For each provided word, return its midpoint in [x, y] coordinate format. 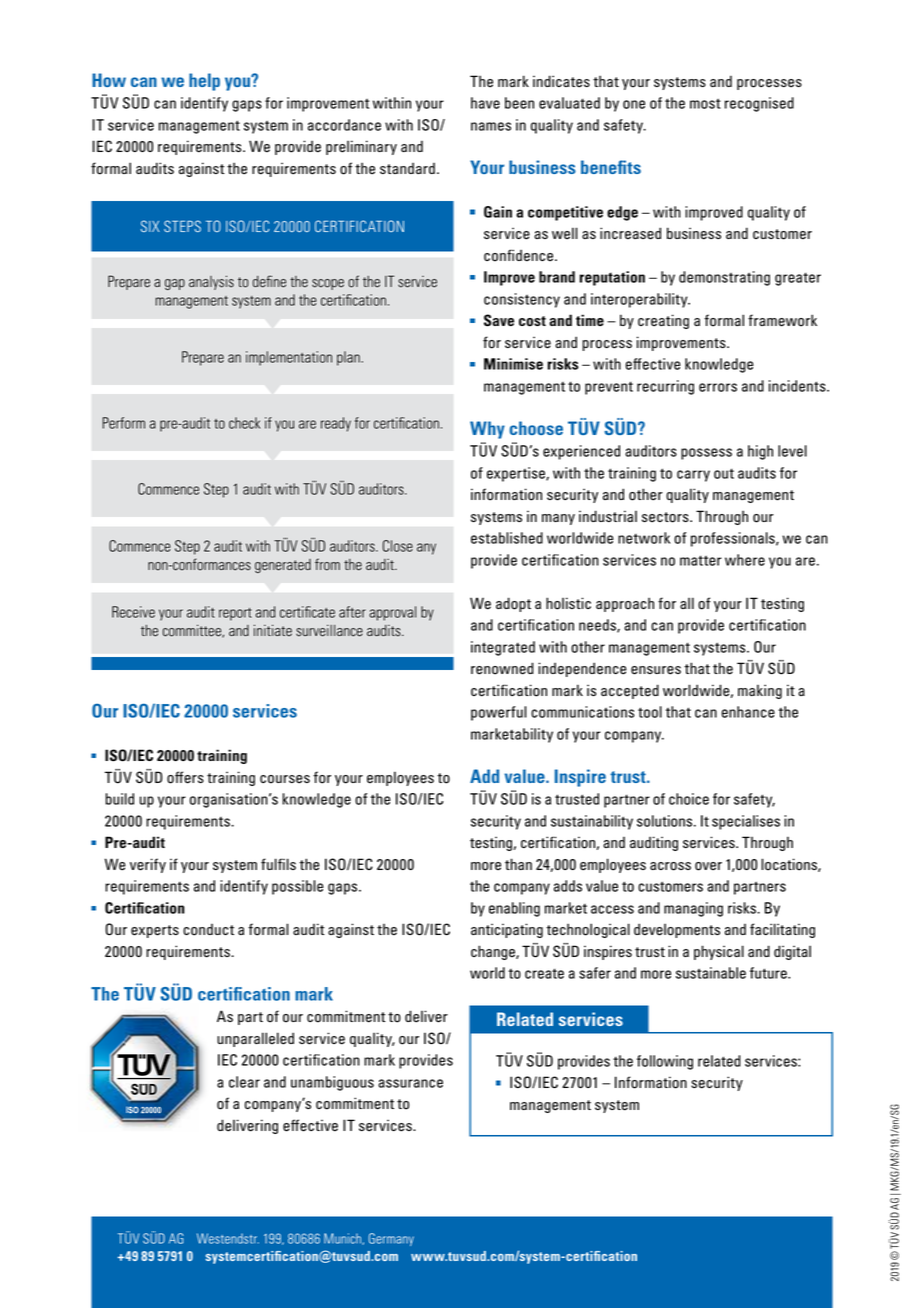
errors [718, 387]
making [760, 691]
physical [719, 952]
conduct [208, 930]
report [235, 614]
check [244, 423]
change [494, 952]
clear [244, 1082]
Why [487, 430]
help [204, 82]
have [485, 103]
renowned [502, 668]
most [705, 103]
